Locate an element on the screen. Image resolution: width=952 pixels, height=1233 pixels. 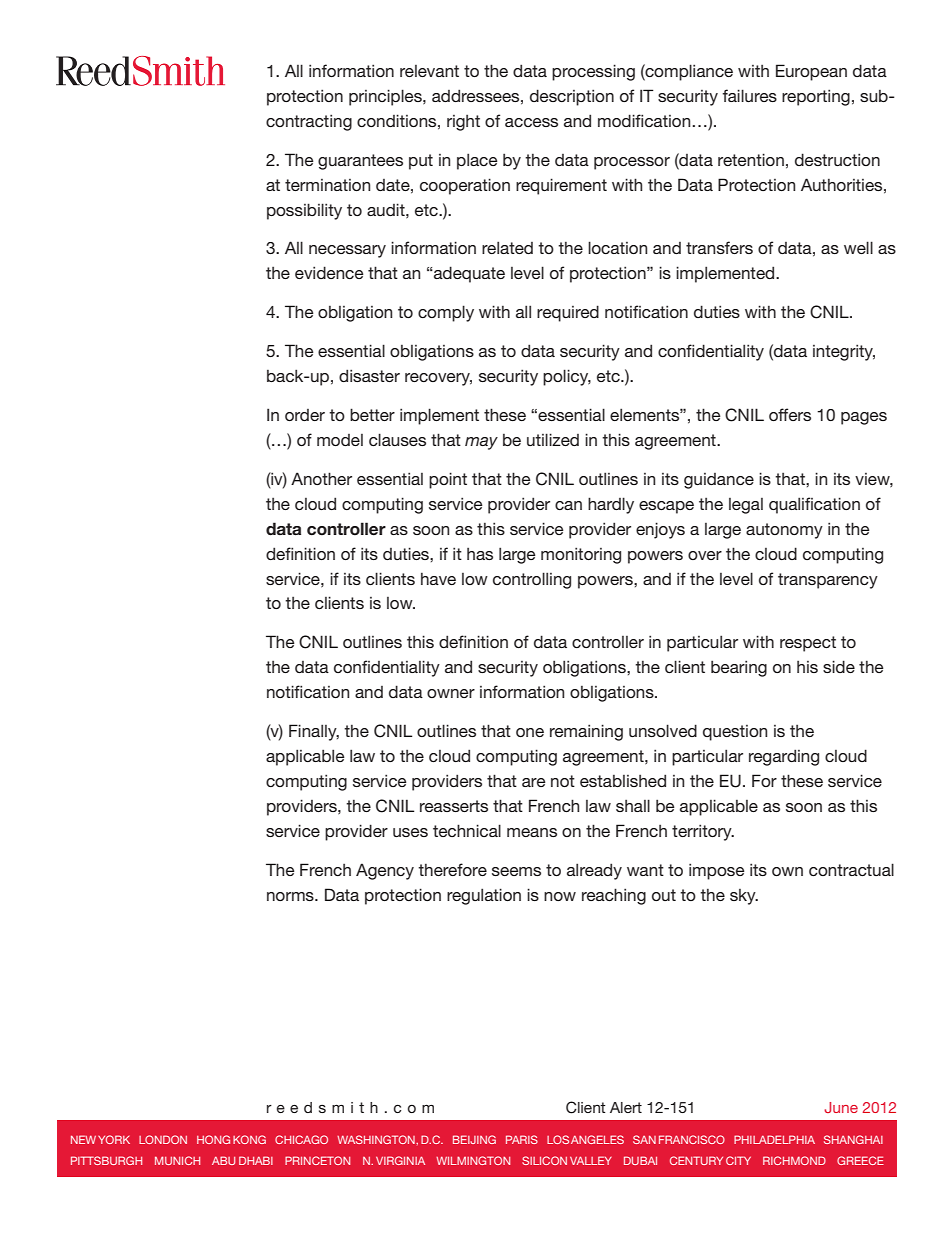
right is located at coordinates (463, 123).
